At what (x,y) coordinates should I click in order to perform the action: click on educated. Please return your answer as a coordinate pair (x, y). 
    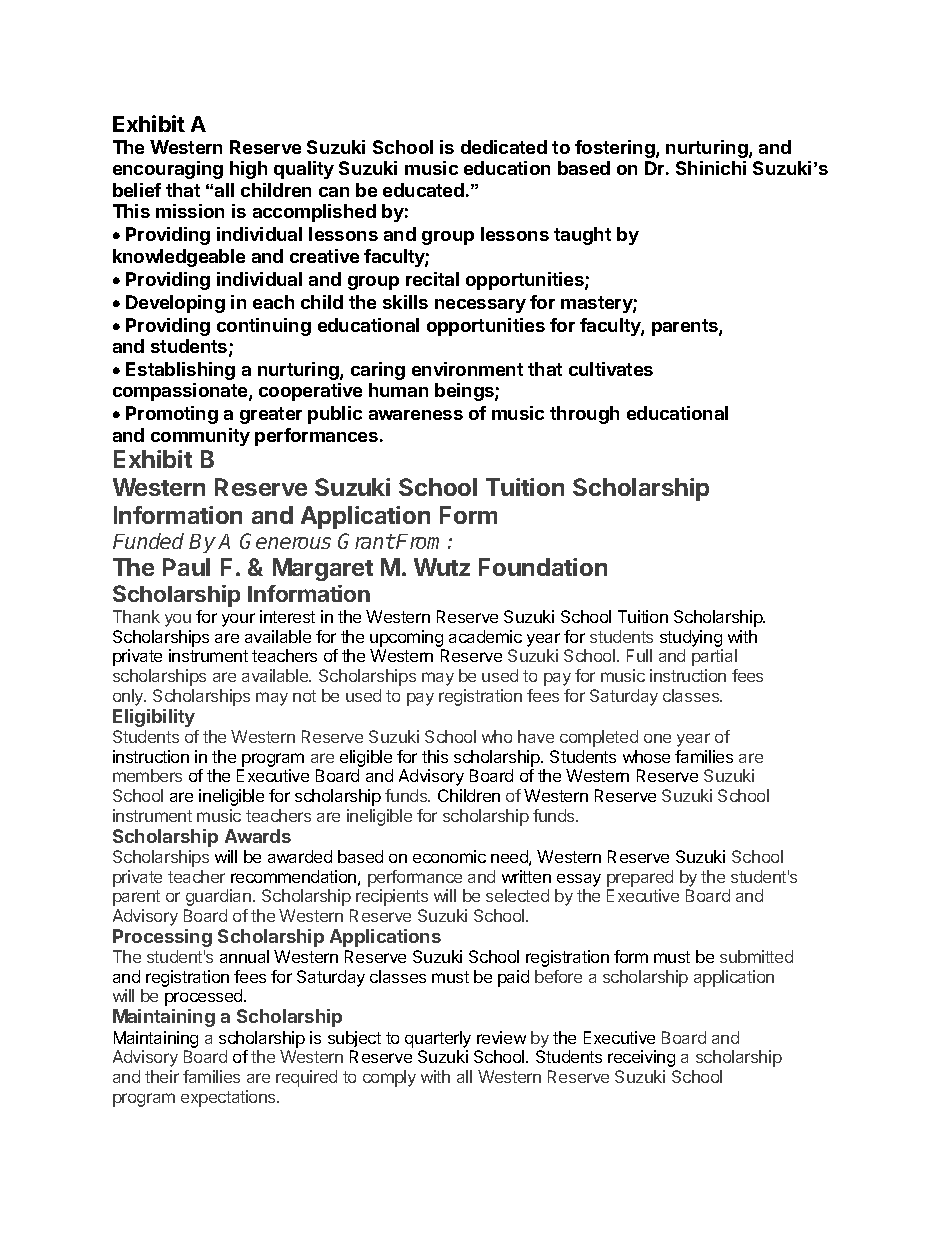
    Looking at the image, I should click on (423, 190).
